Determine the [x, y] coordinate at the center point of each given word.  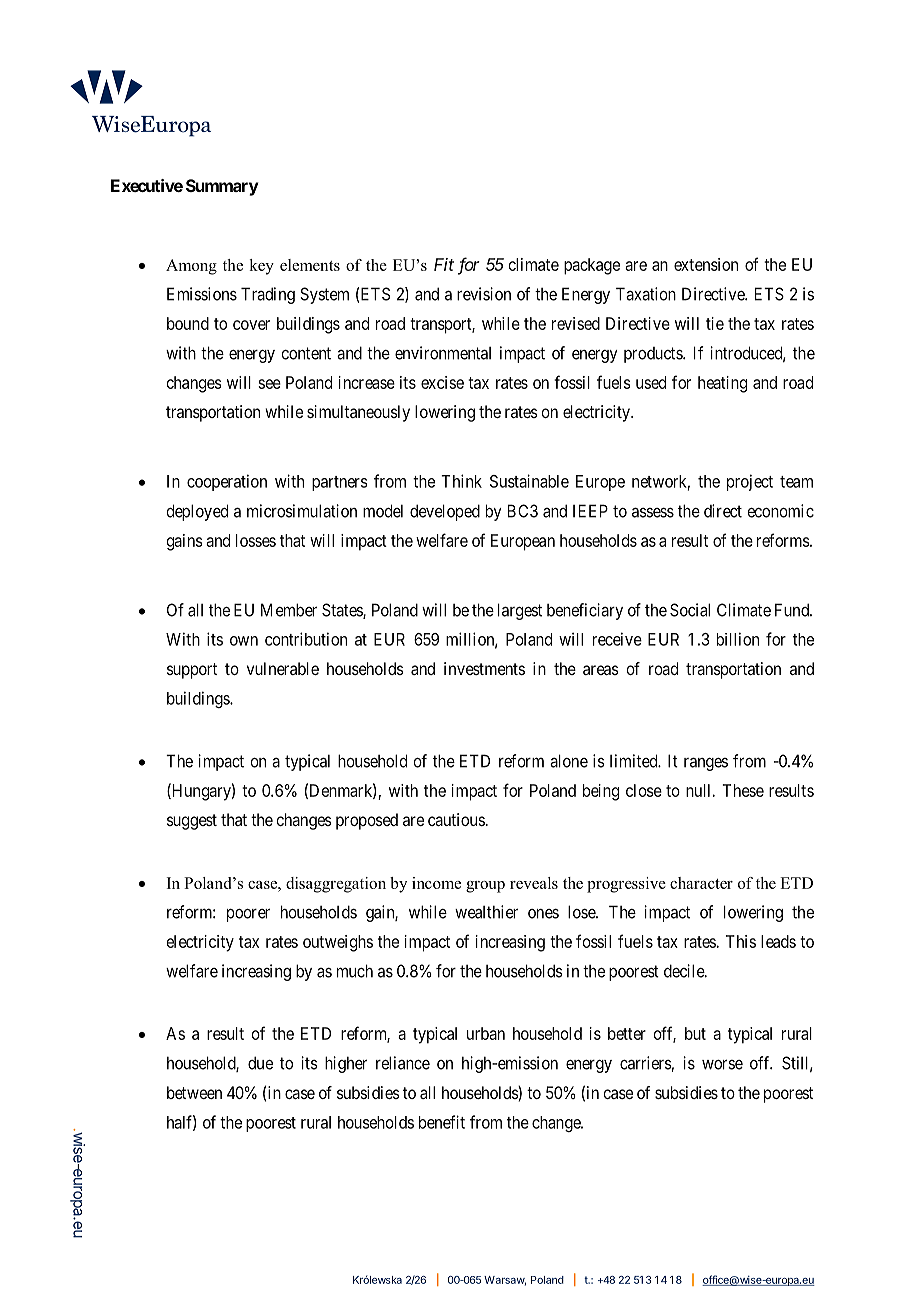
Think [461, 481]
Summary [222, 187]
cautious [456, 819]
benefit [442, 1122]
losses [256, 540]
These [743, 790]
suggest [192, 822]
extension [706, 264]
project [750, 482]
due [260, 1063]
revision [484, 294]
